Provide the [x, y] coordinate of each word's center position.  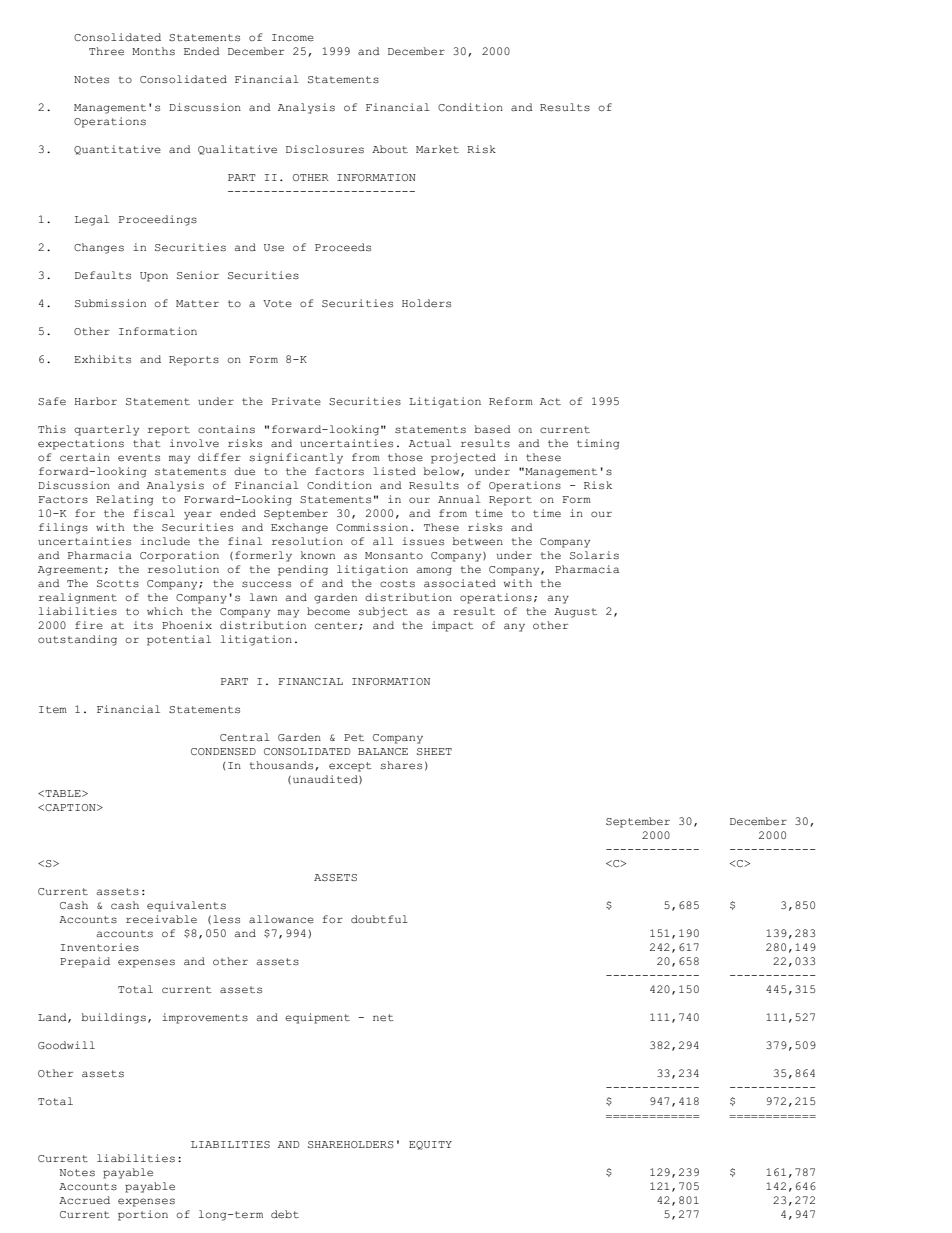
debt [285, 1214]
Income [293, 37]
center [337, 626]
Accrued [84, 1200]
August [575, 613]
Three [106, 51]
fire [89, 625]
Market [437, 149]
